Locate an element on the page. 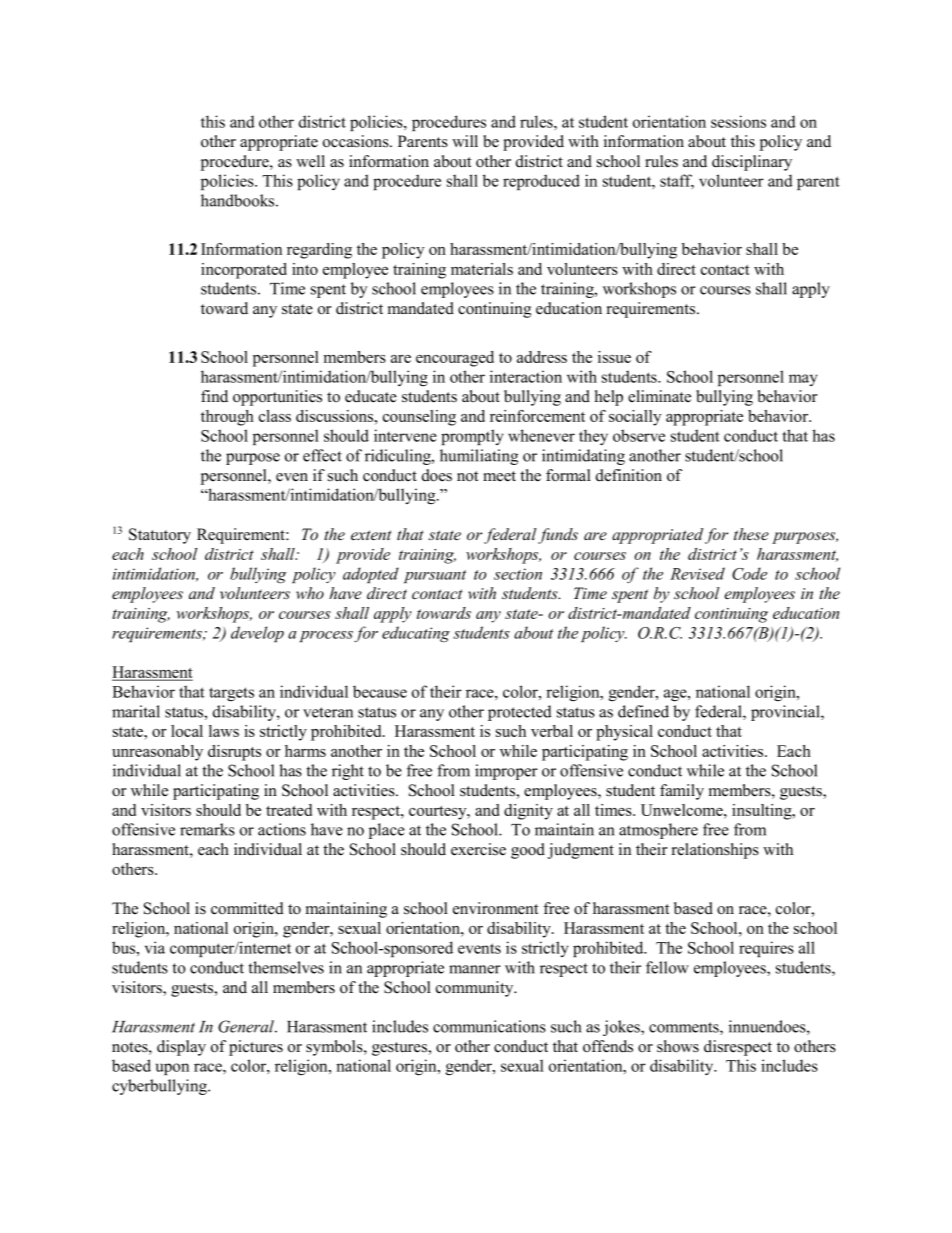 This page has width=952, height=1233. well is located at coordinates (310, 161).
